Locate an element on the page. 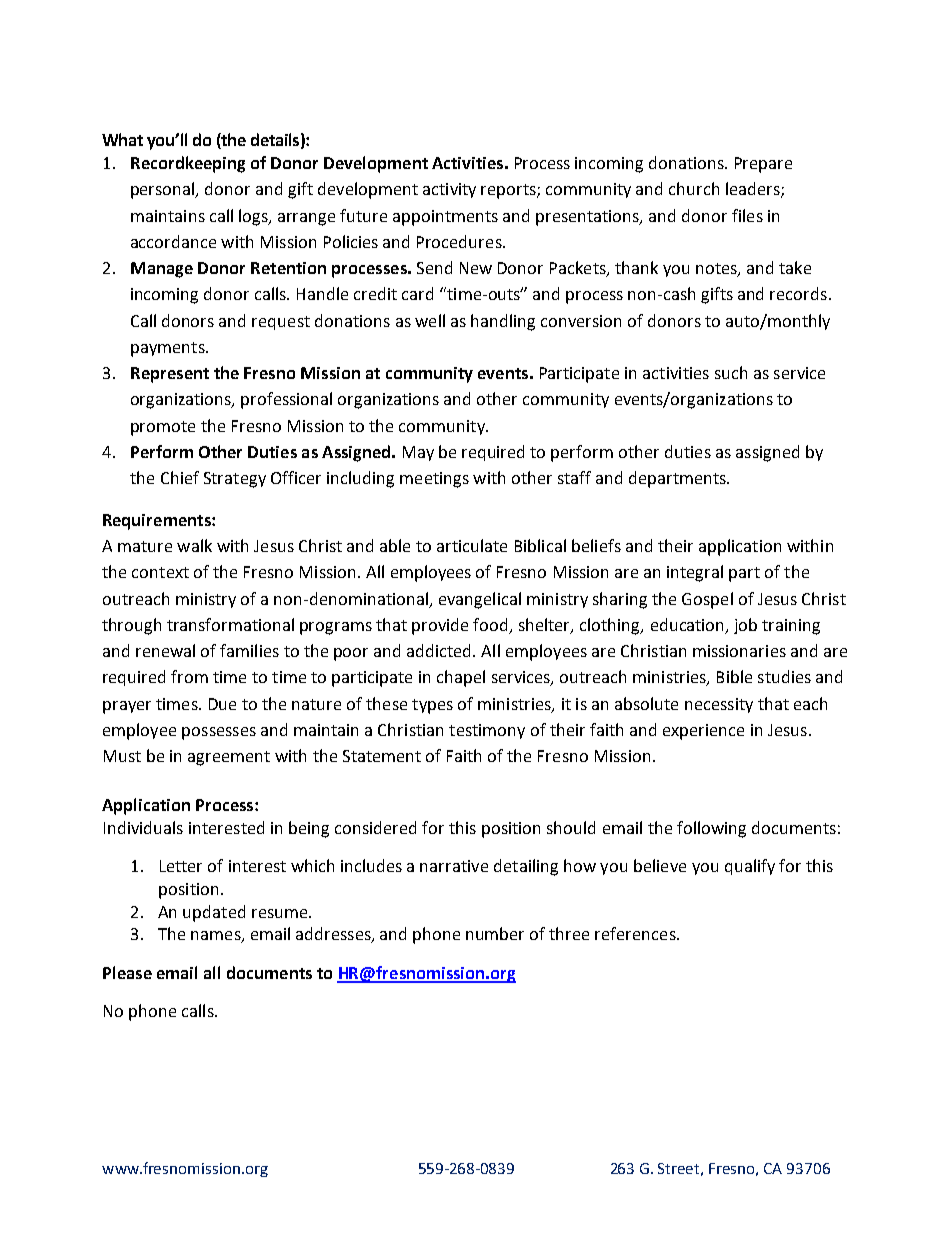 The width and height of the document is (952, 1233). Recordkeeping is located at coordinates (188, 164).
